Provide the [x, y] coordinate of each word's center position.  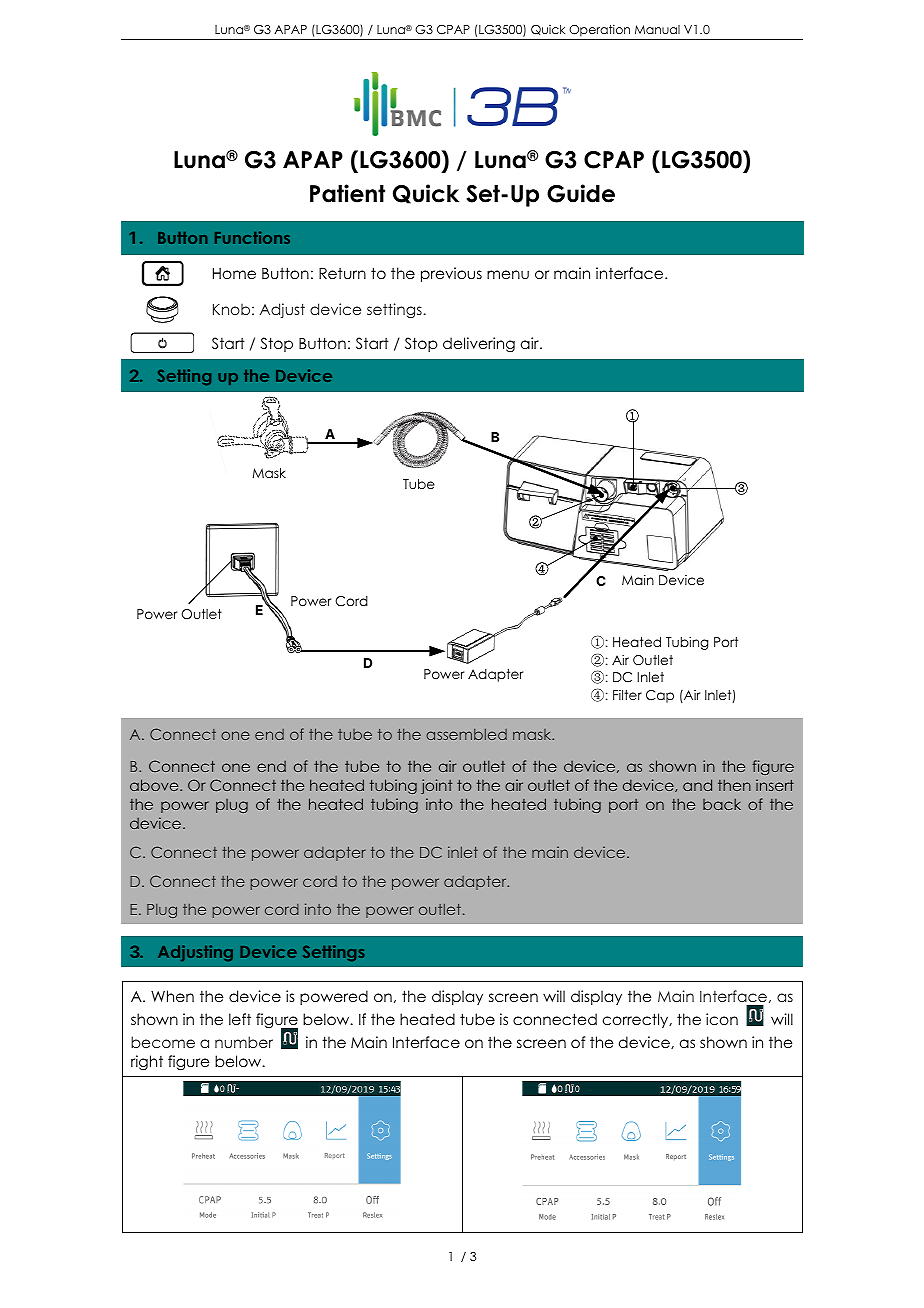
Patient [347, 193]
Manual [657, 29]
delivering [479, 345]
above [155, 785]
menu [508, 274]
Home [234, 273]
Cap [660, 696]
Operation [599, 30]
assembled [466, 734]
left [240, 1019]
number [244, 1042]
